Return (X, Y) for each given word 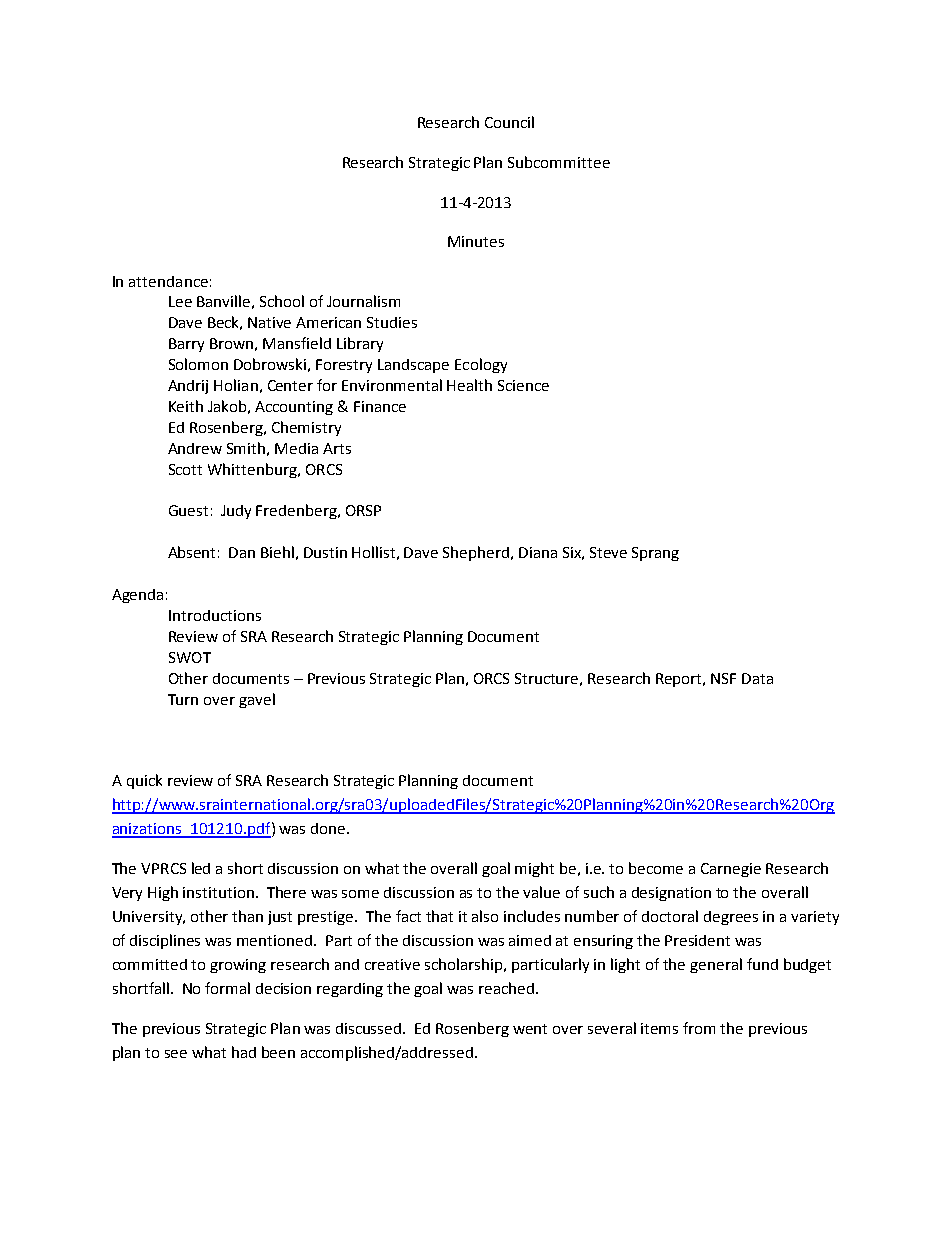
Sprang (655, 554)
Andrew (195, 448)
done (329, 828)
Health (469, 385)
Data (757, 678)
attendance (168, 281)
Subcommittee (559, 162)
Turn (183, 699)
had (244, 1052)
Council (509, 122)
